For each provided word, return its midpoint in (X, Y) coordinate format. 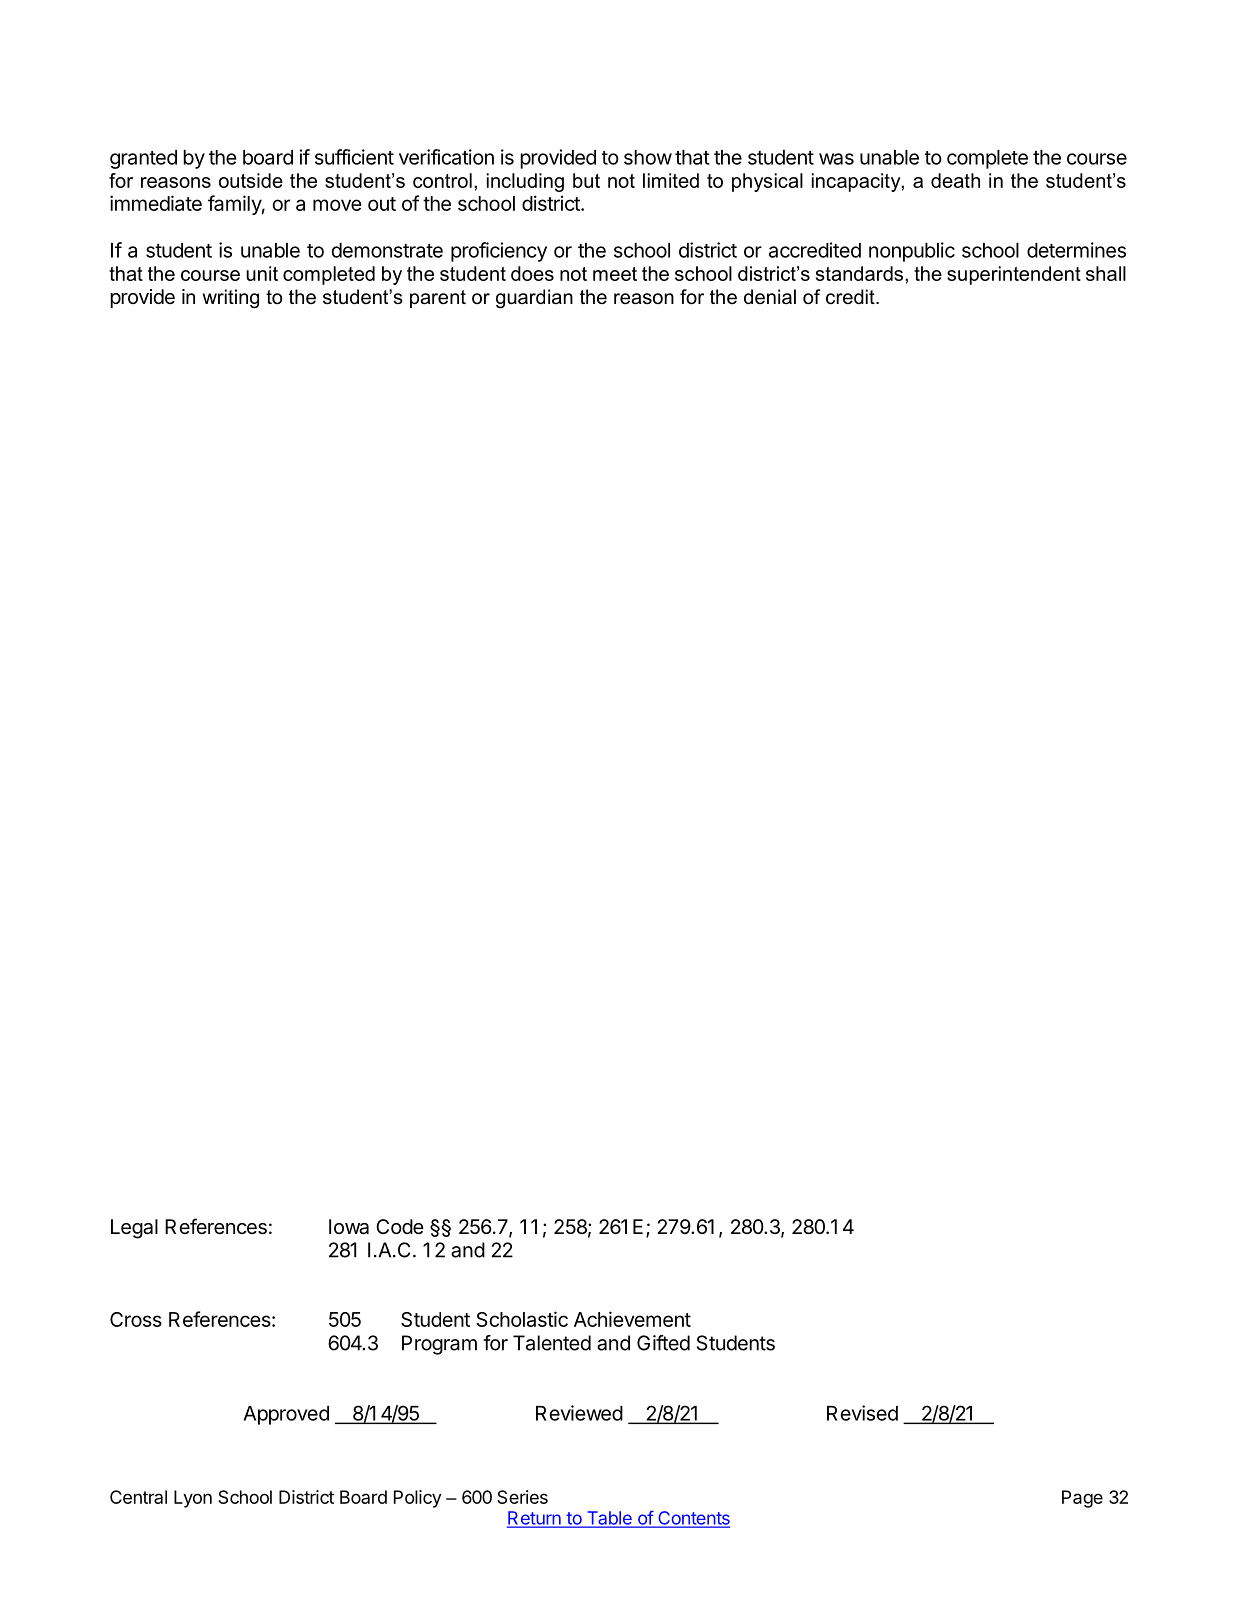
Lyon (193, 1499)
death (955, 180)
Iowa (349, 1227)
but (586, 180)
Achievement (632, 1319)
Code (400, 1226)
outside (251, 180)
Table (609, 1519)
